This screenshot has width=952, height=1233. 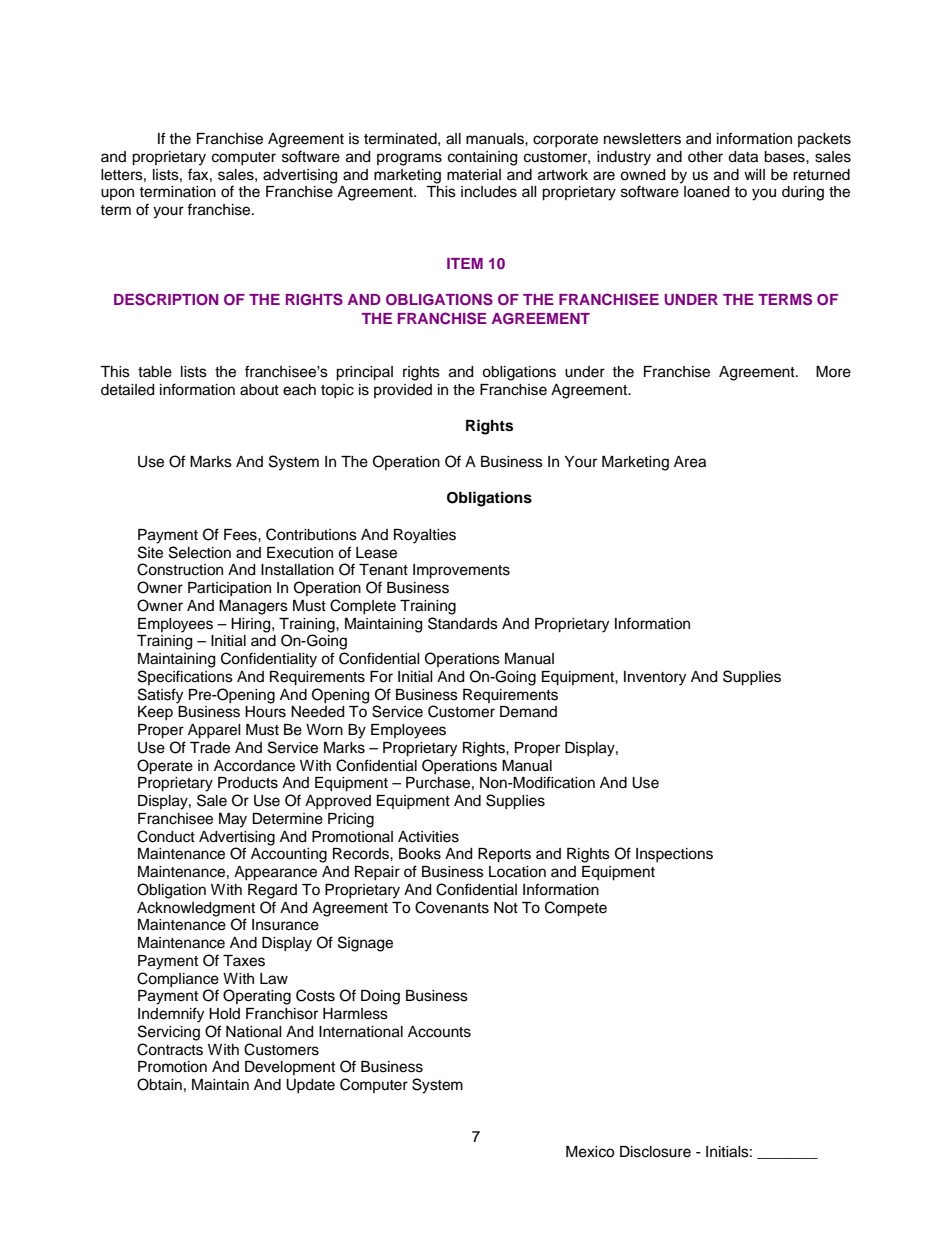 What do you see at coordinates (159, 1084) in the screenshot?
I see `Obtain` at bounding box center [159, 1084].
